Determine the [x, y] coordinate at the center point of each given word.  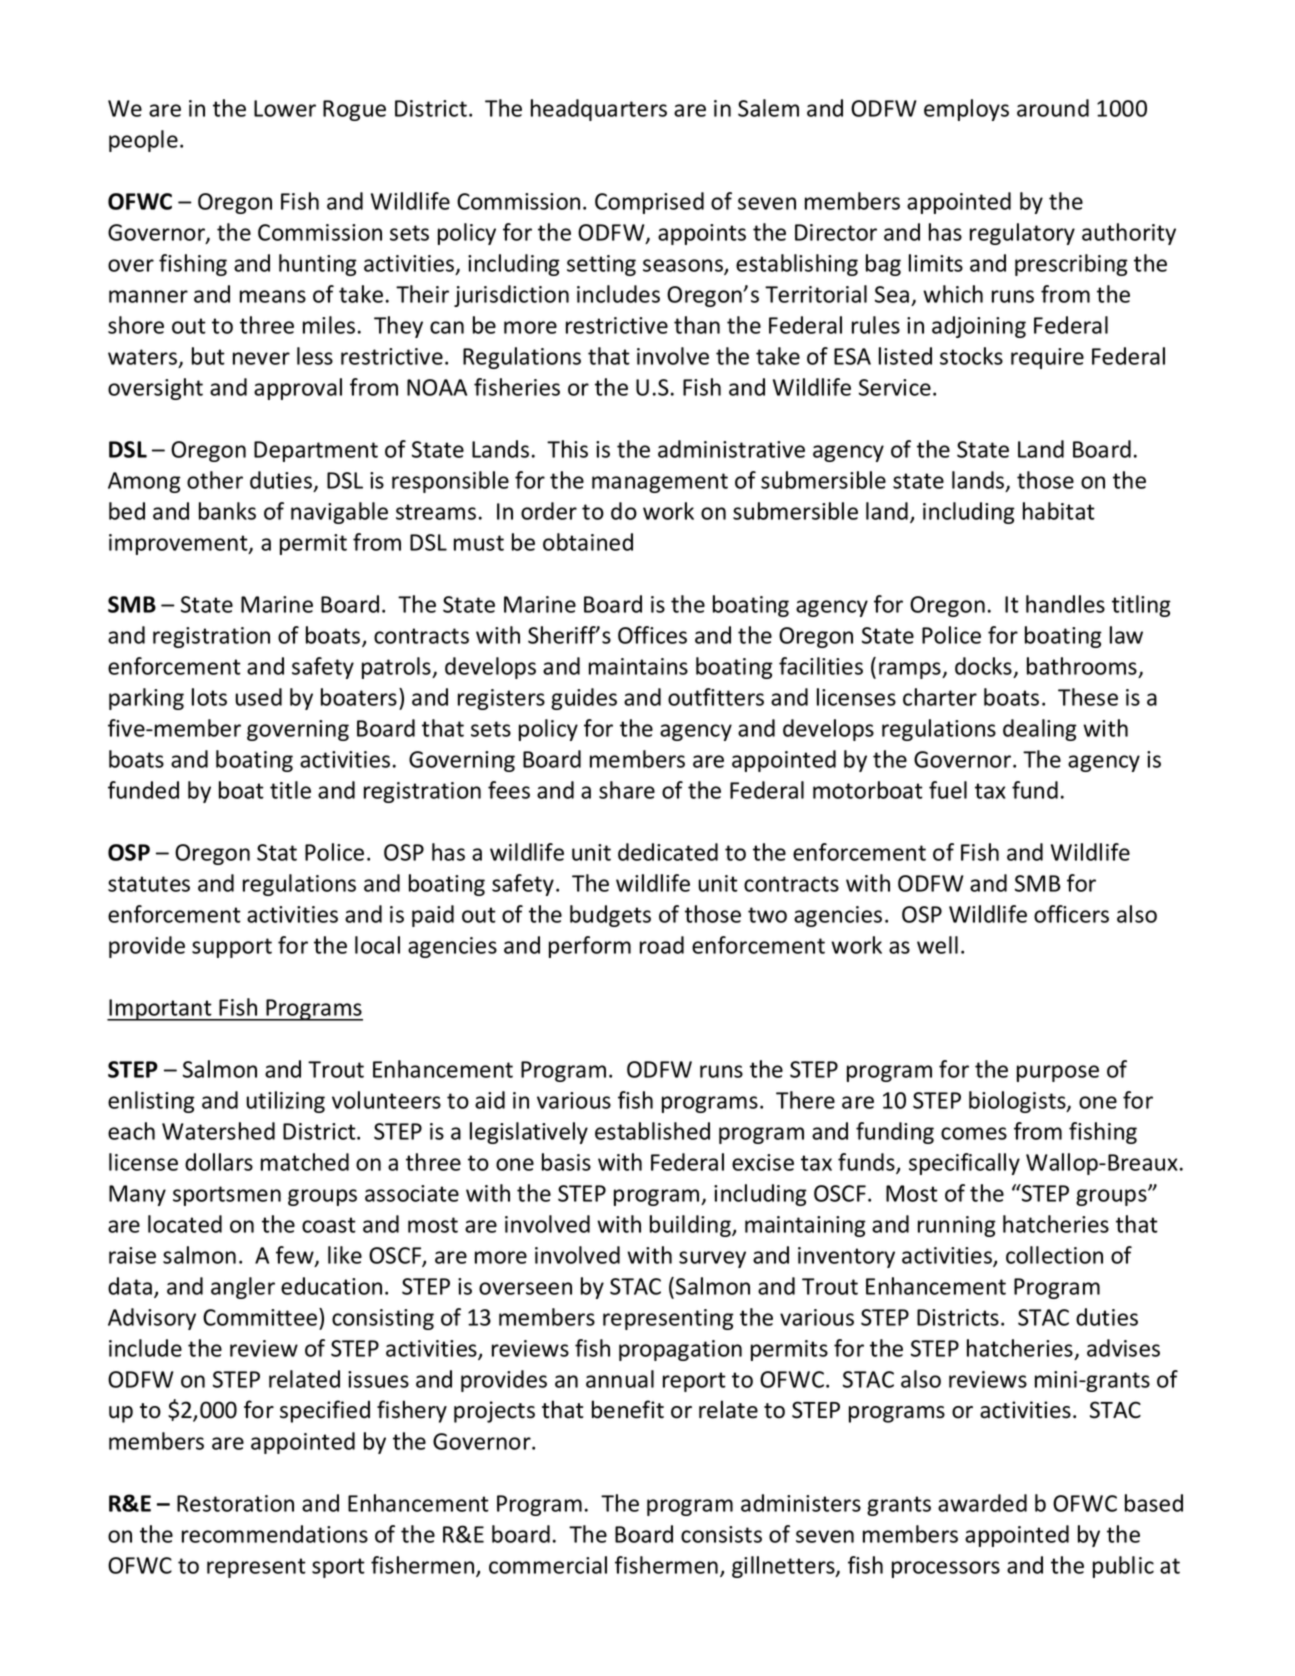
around [1053, 108]
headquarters [599, 110]
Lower [285, 108]
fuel [948, 790]
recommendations [275, 1534]
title [290, 790]
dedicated [668, 852]
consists [721, 1534]
